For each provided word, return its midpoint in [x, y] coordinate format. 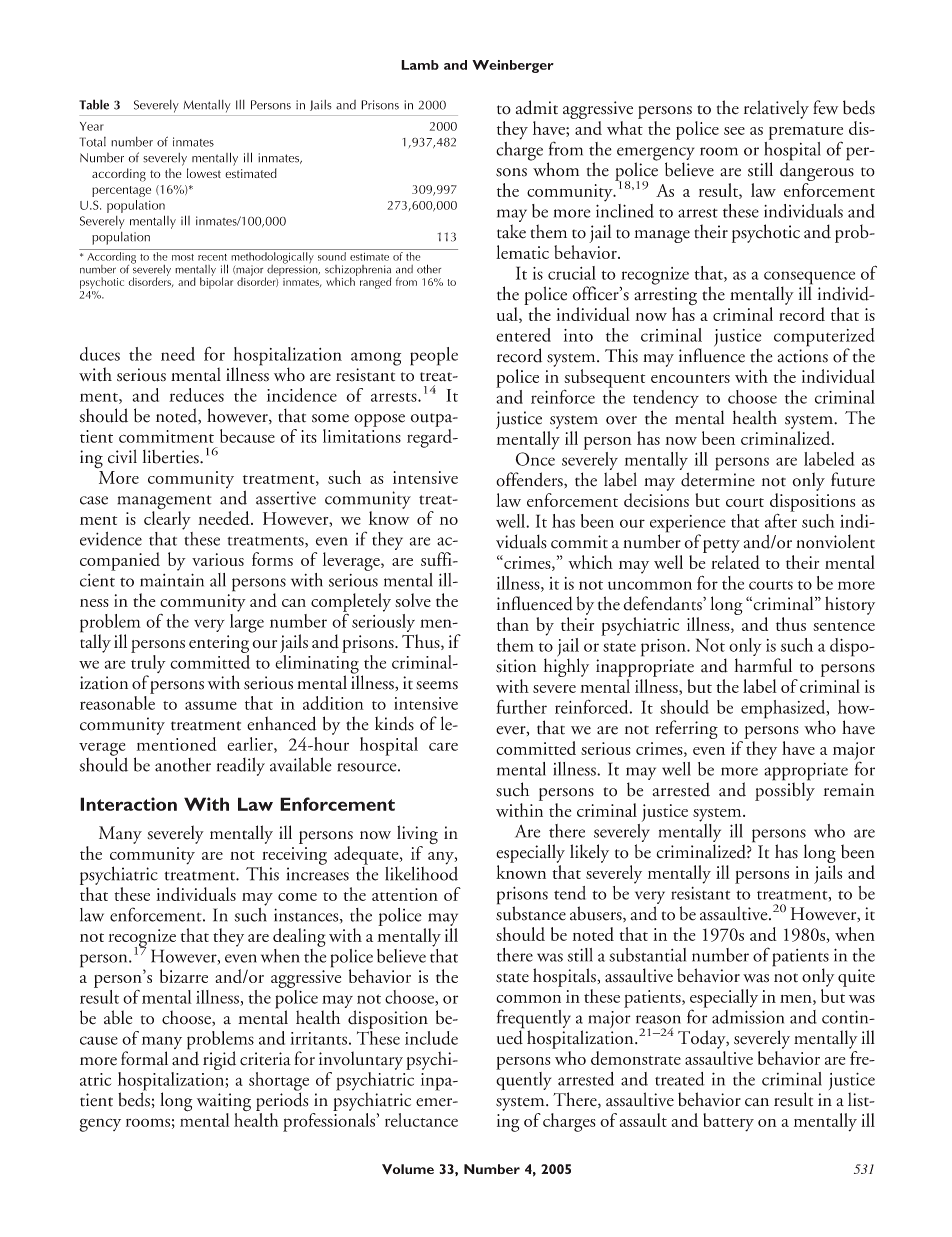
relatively [776, 109]
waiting [224, 1103]
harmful [763, 665]
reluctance [421, 1120]
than [513, 624]
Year [92, 126]
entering [219, 644]
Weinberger [513, 66]
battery [728, 1122]
